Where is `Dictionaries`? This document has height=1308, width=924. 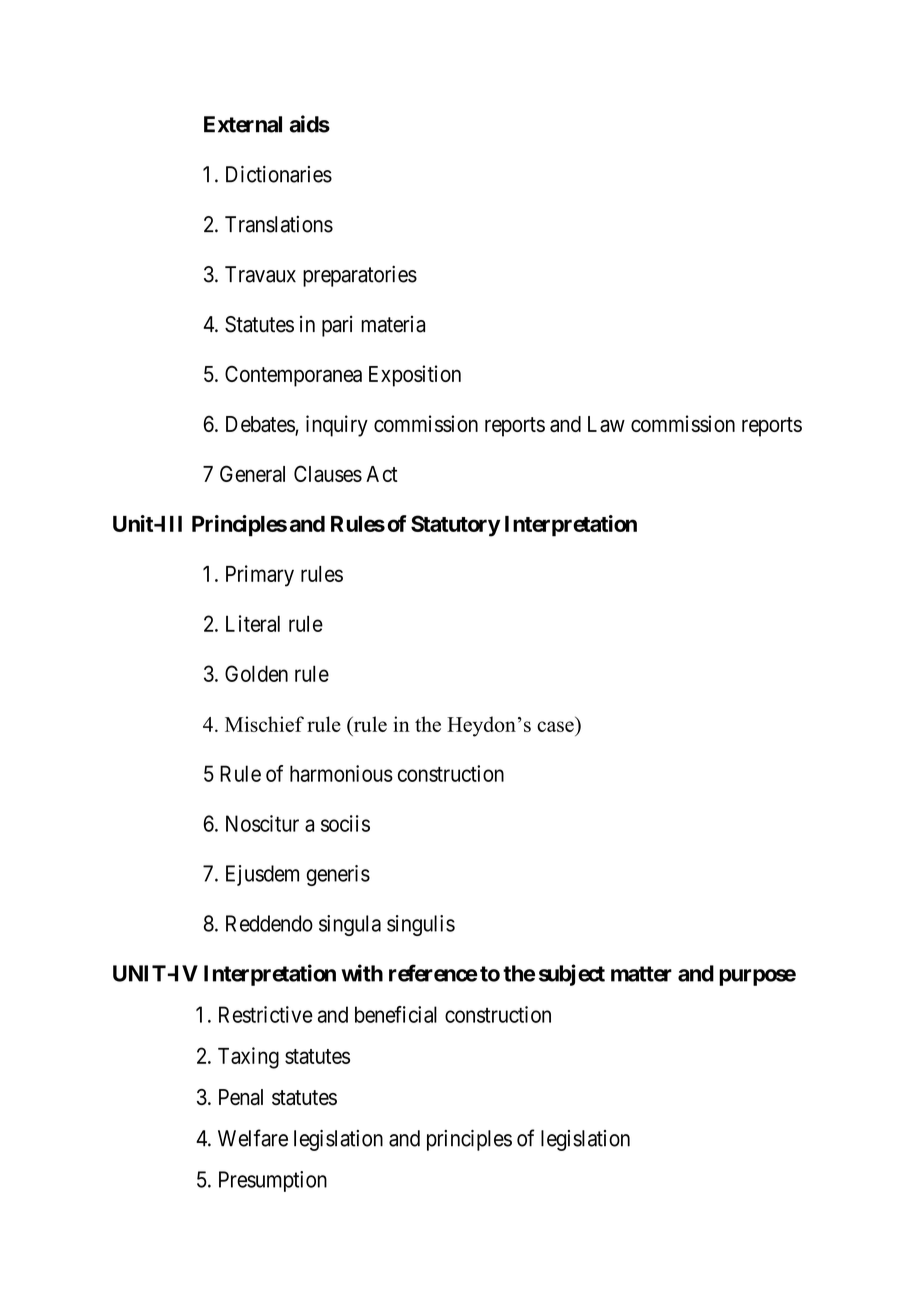 Dictionaries is located at coordinates (279, 174).
